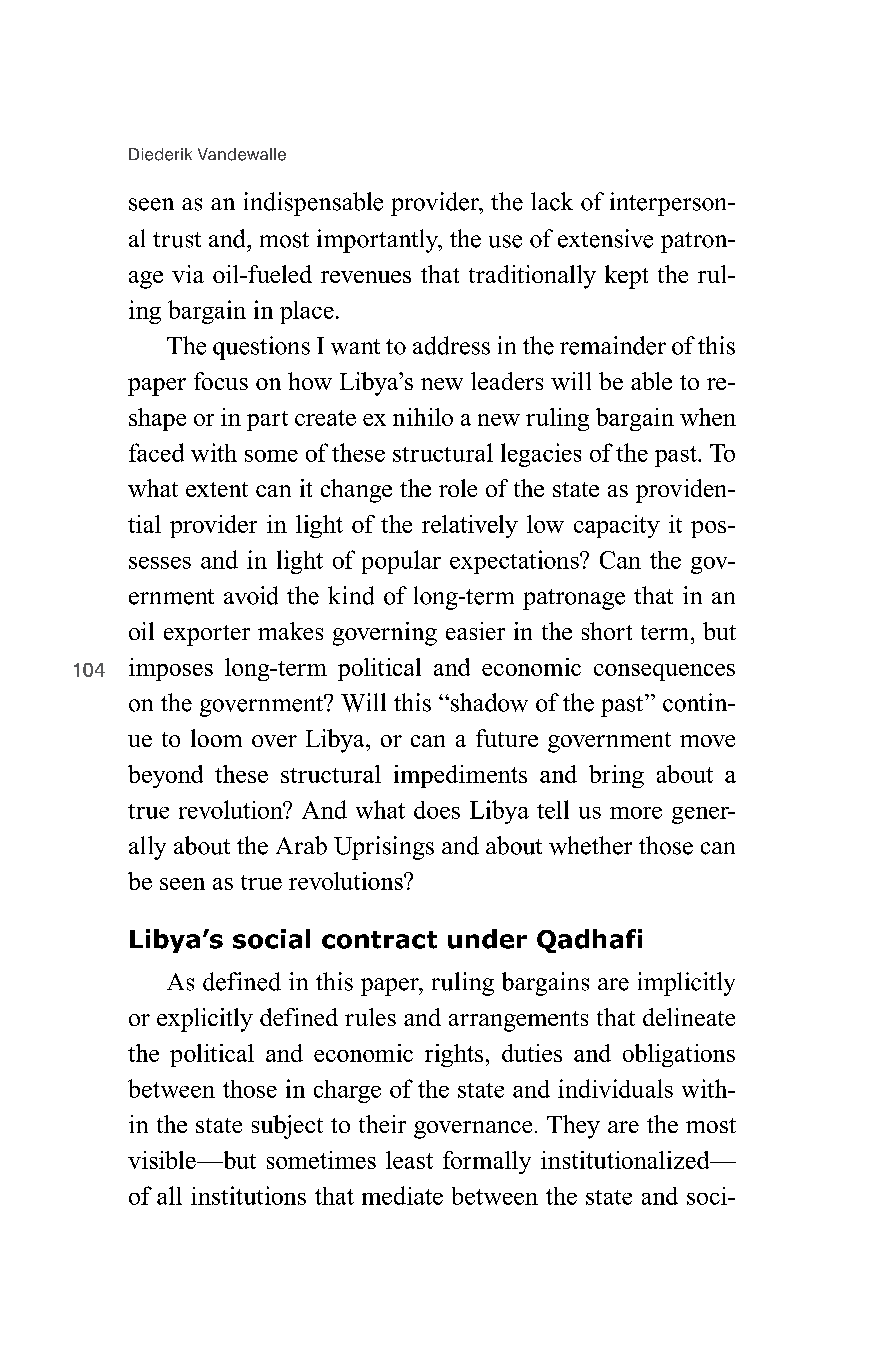 The width and height of the document is (896, 1345). Describe the element at coordinates (217, 489) in the document. I see `extent` at that location.
